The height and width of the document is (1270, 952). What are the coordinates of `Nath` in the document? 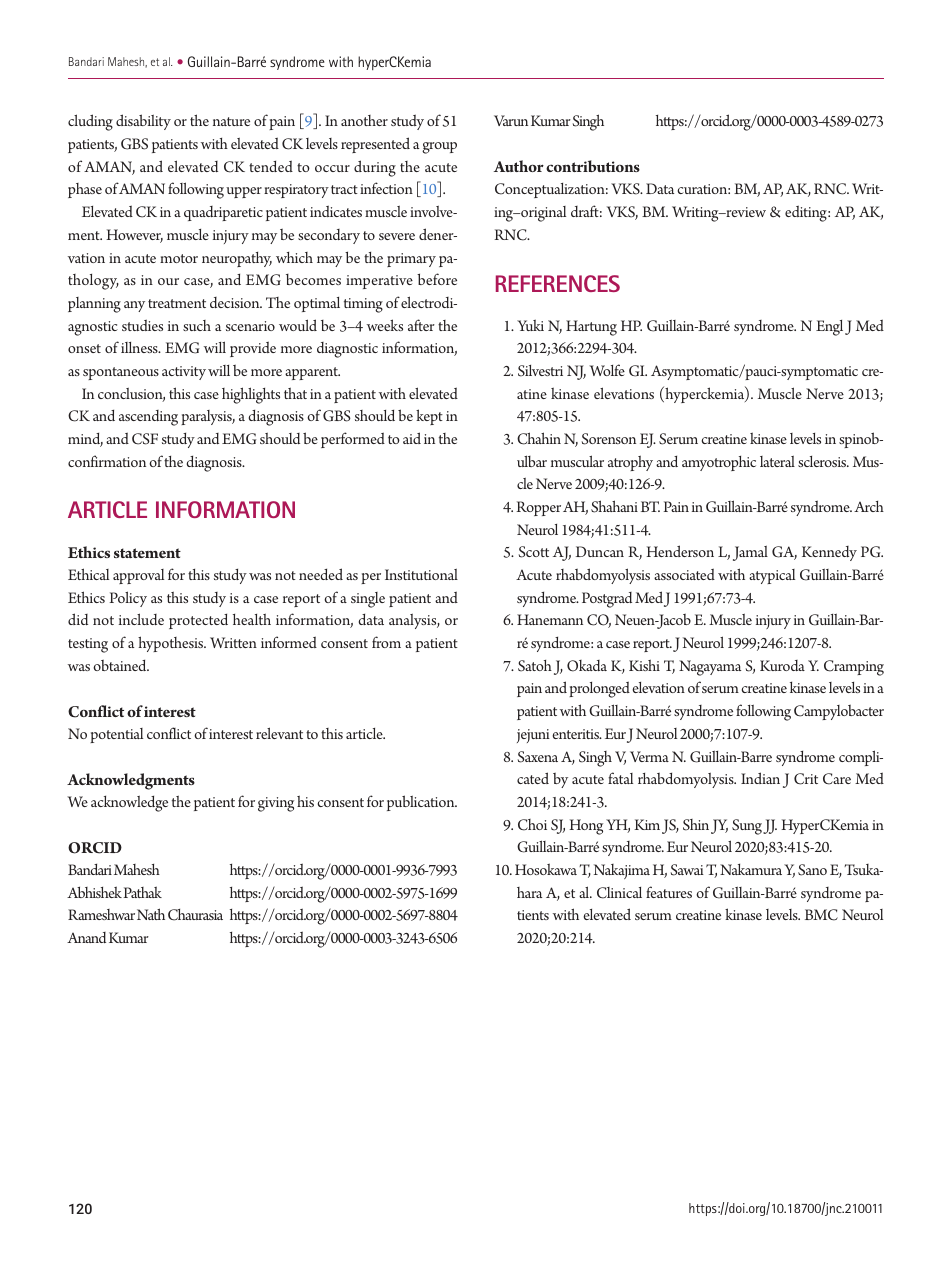 It's located at (151, 914).
